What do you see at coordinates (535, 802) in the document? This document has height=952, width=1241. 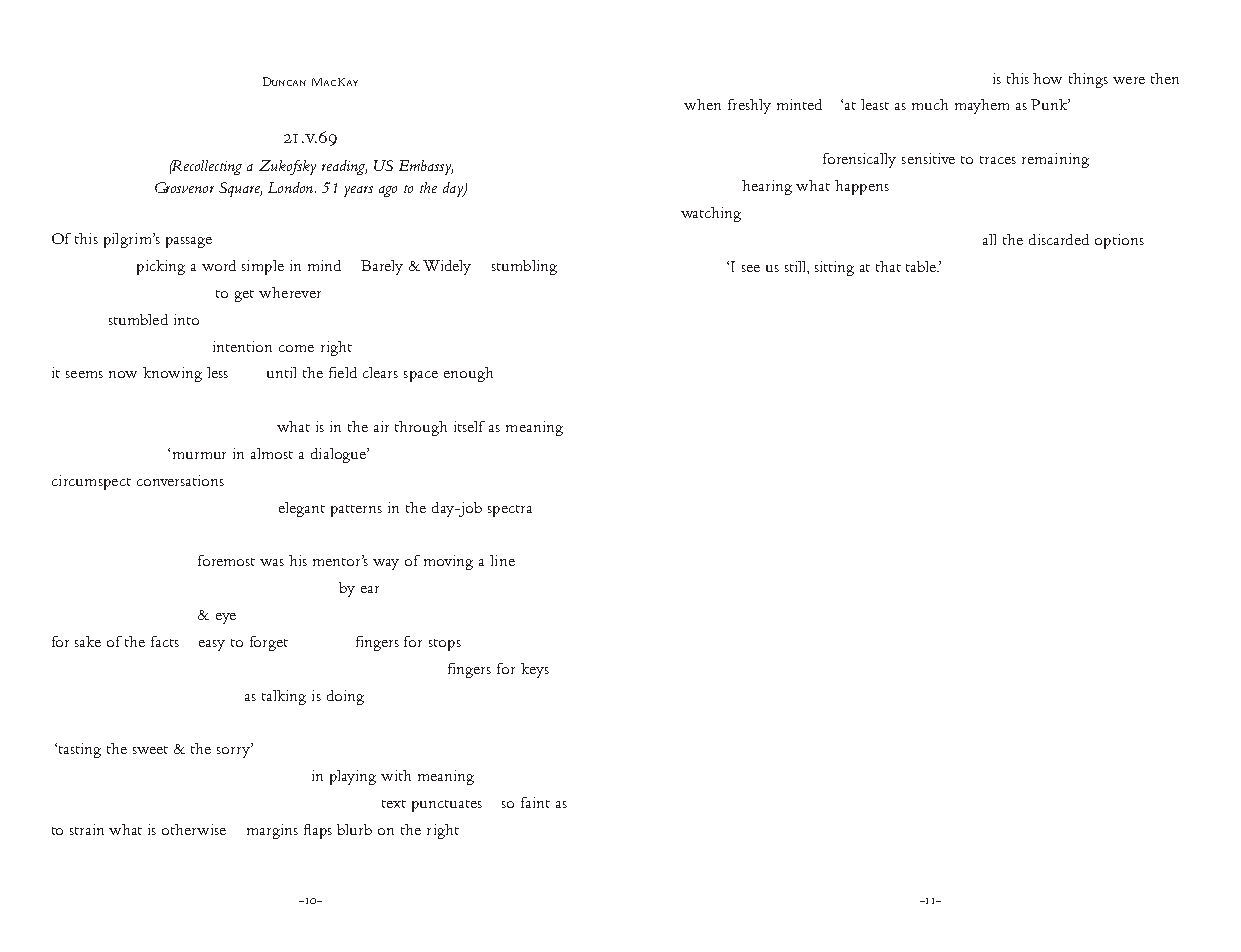 I see `faint` at bounding box center [535, 802].
